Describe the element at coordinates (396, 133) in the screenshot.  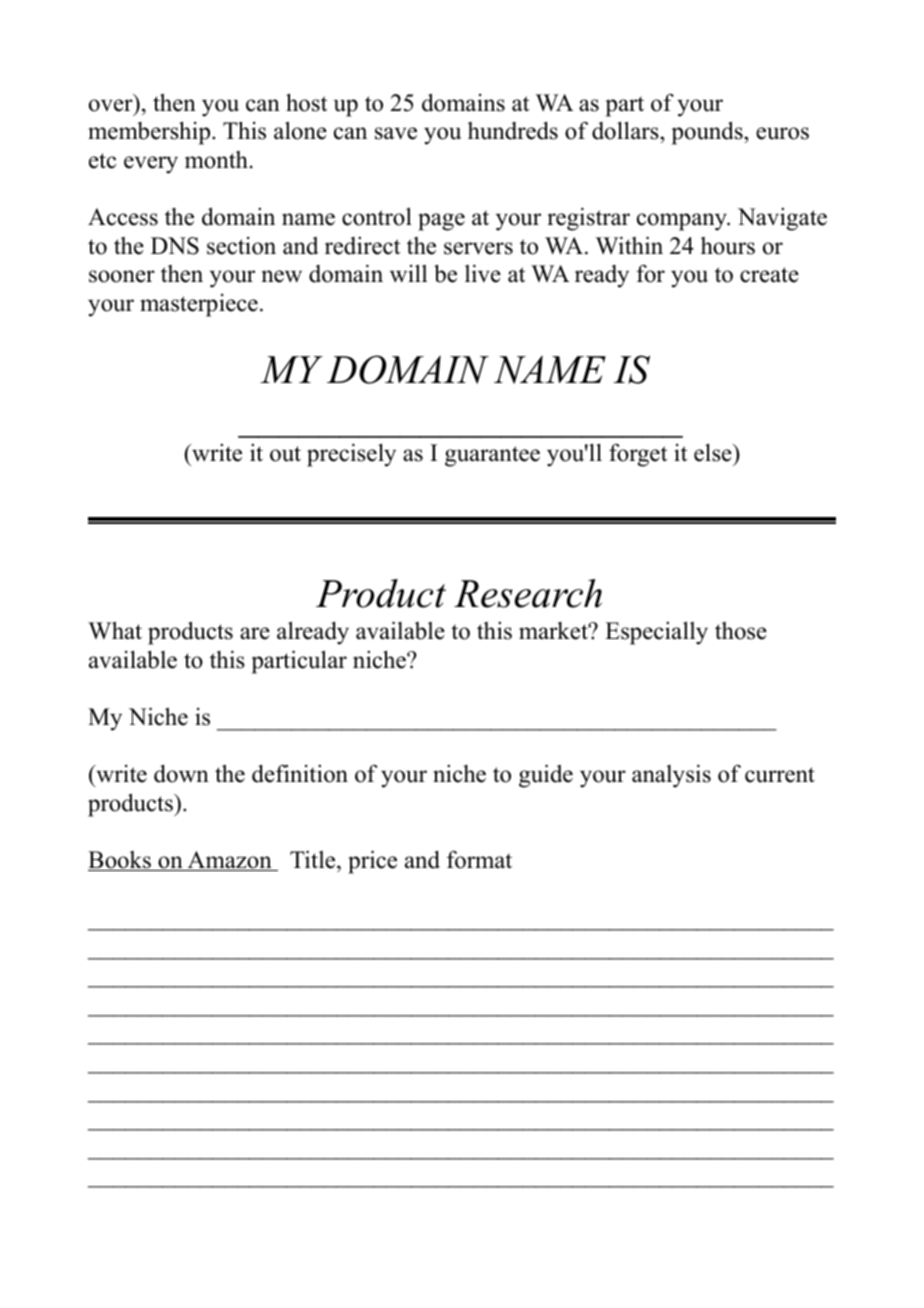
I see `save` at that location.
